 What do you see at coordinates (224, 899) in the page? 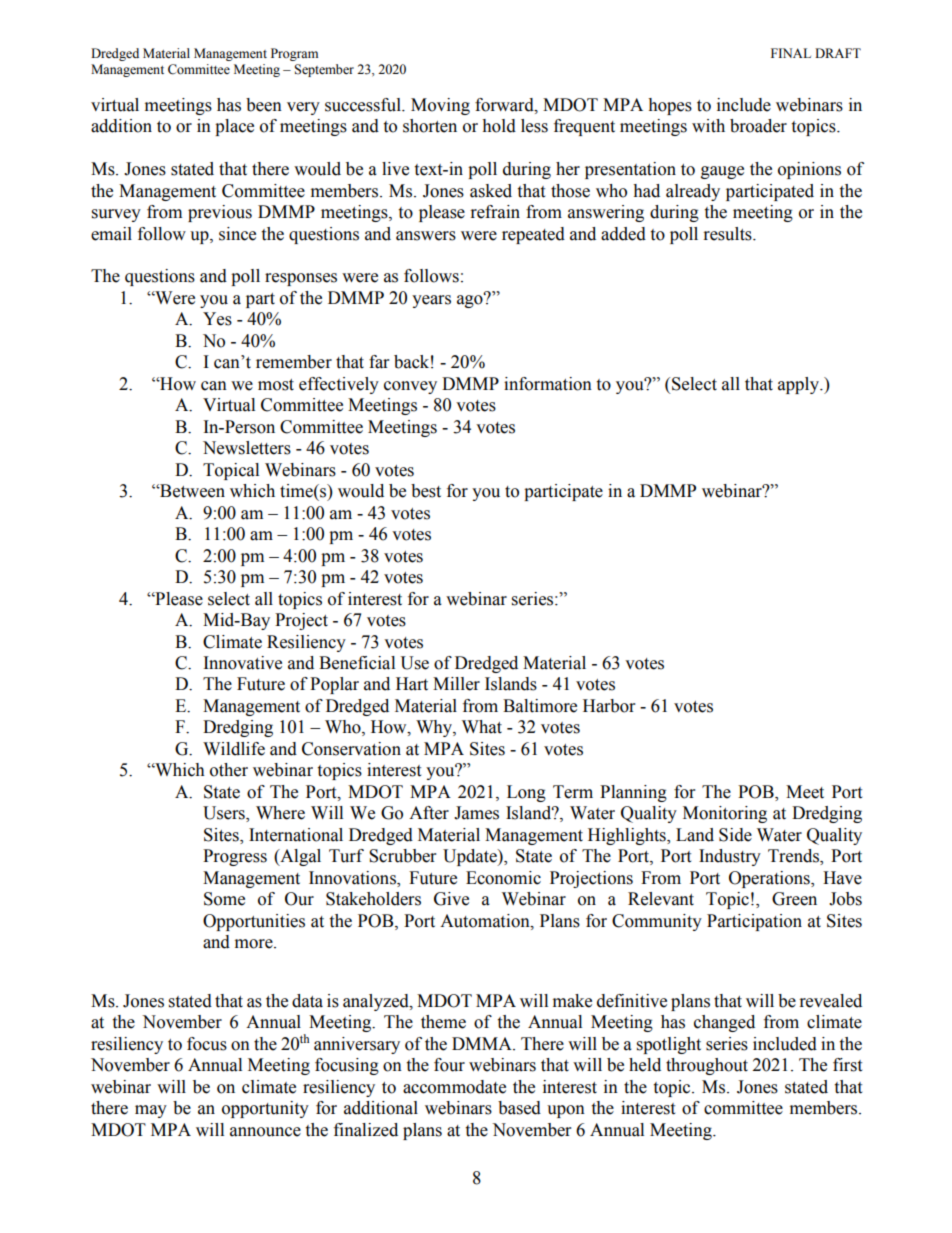
I see `Some` at bounding box center [224, 899].
